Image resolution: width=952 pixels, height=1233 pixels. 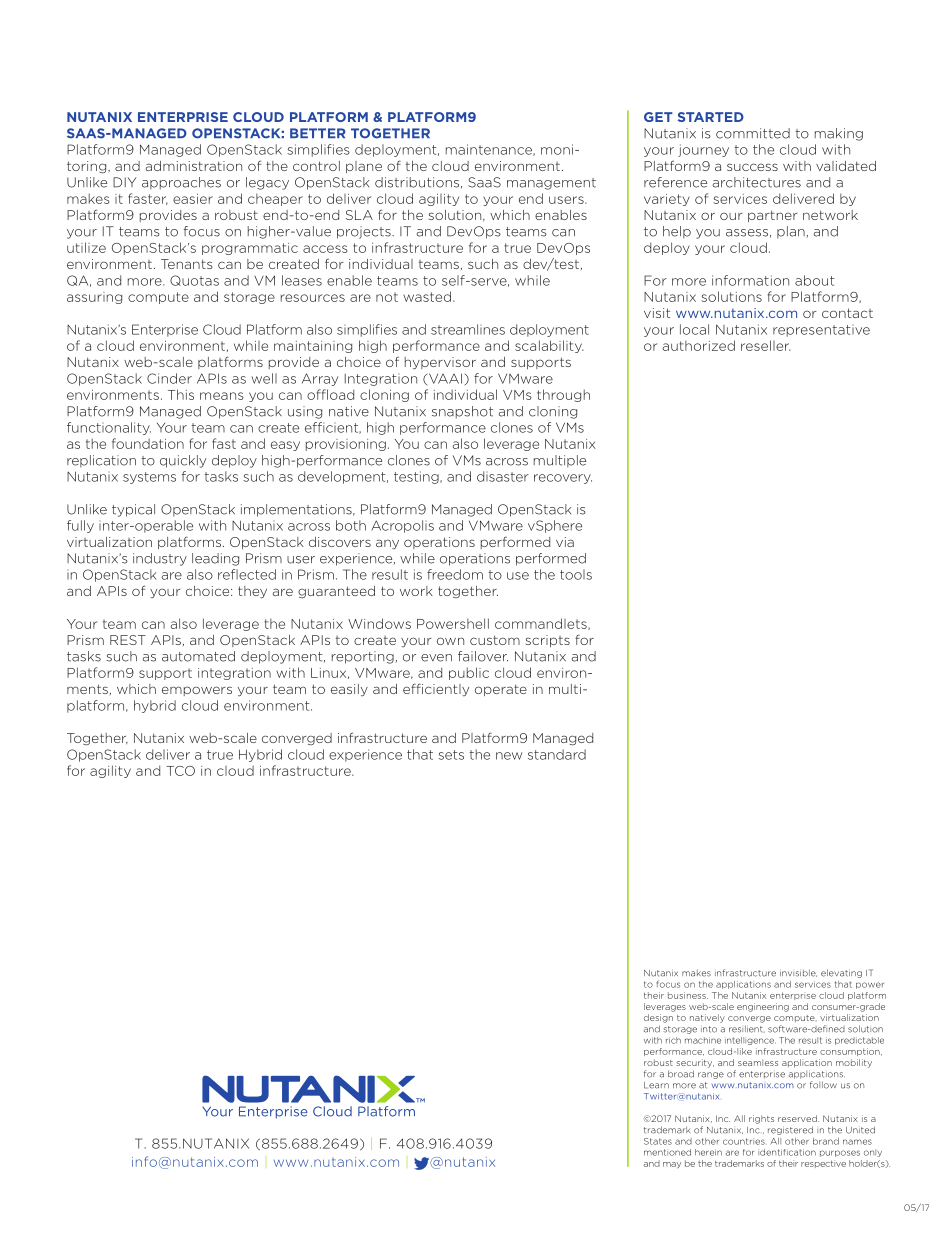 What do you see at coordinates (462, 412) in the screenshot?
I see `snapshot` at bounding box center [462, 412].
